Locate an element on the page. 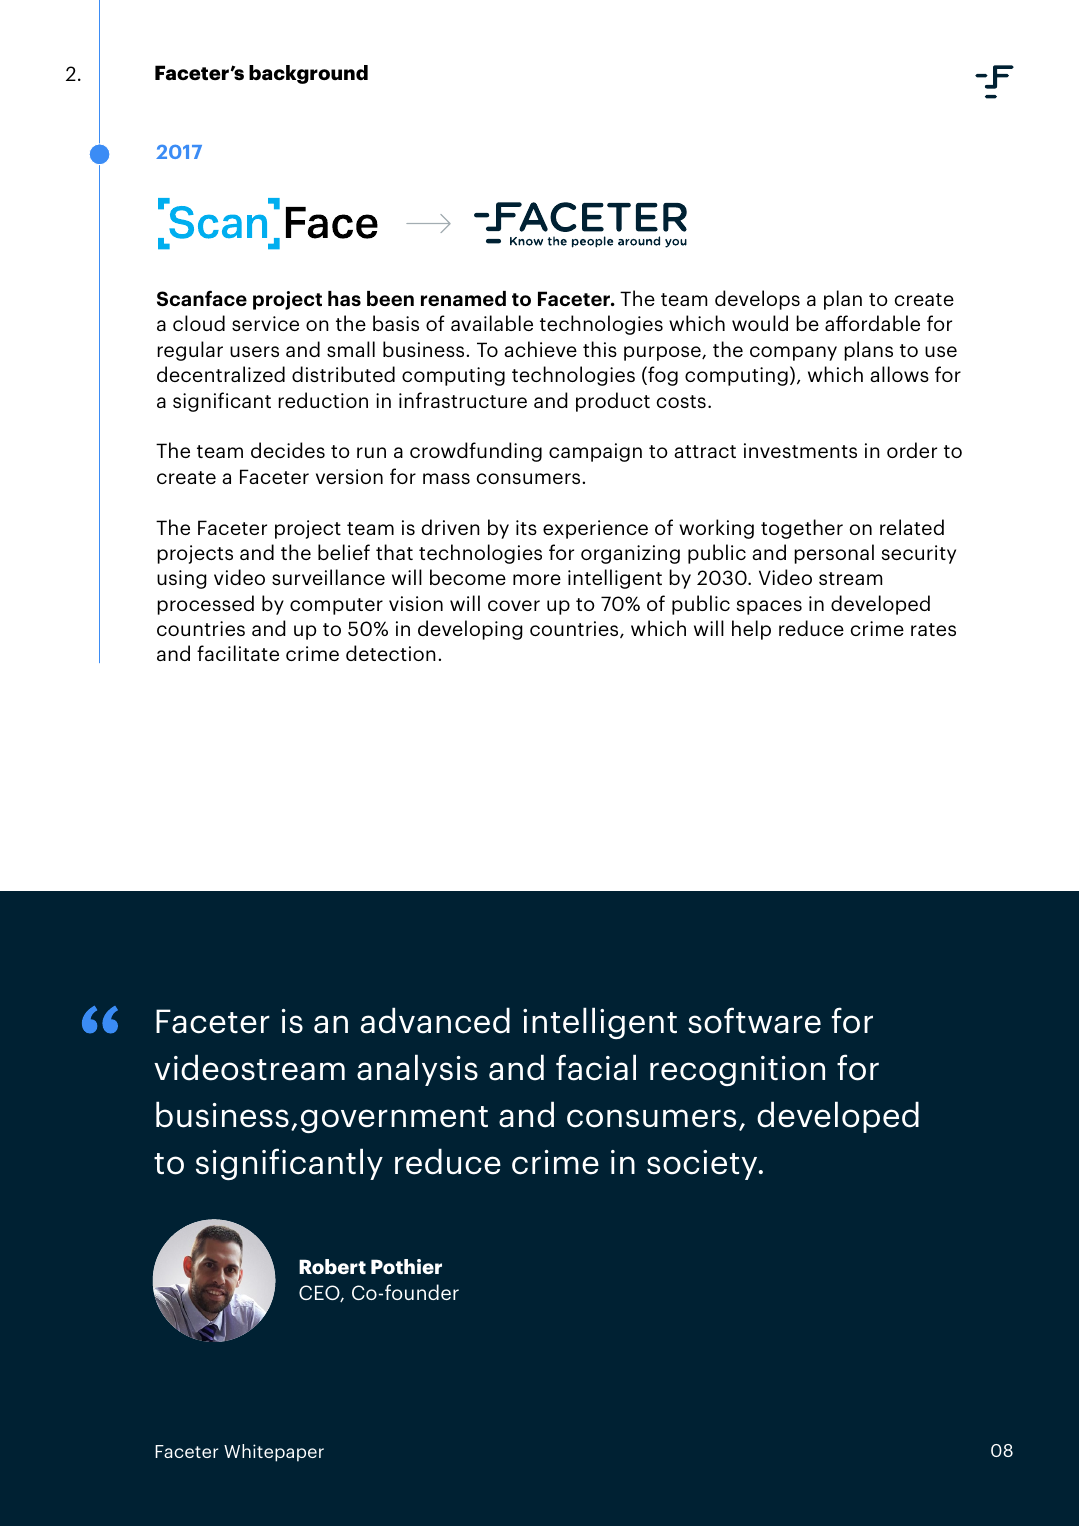 The image size is (1079, 1526). society is located at coordinates (703, 1165).
